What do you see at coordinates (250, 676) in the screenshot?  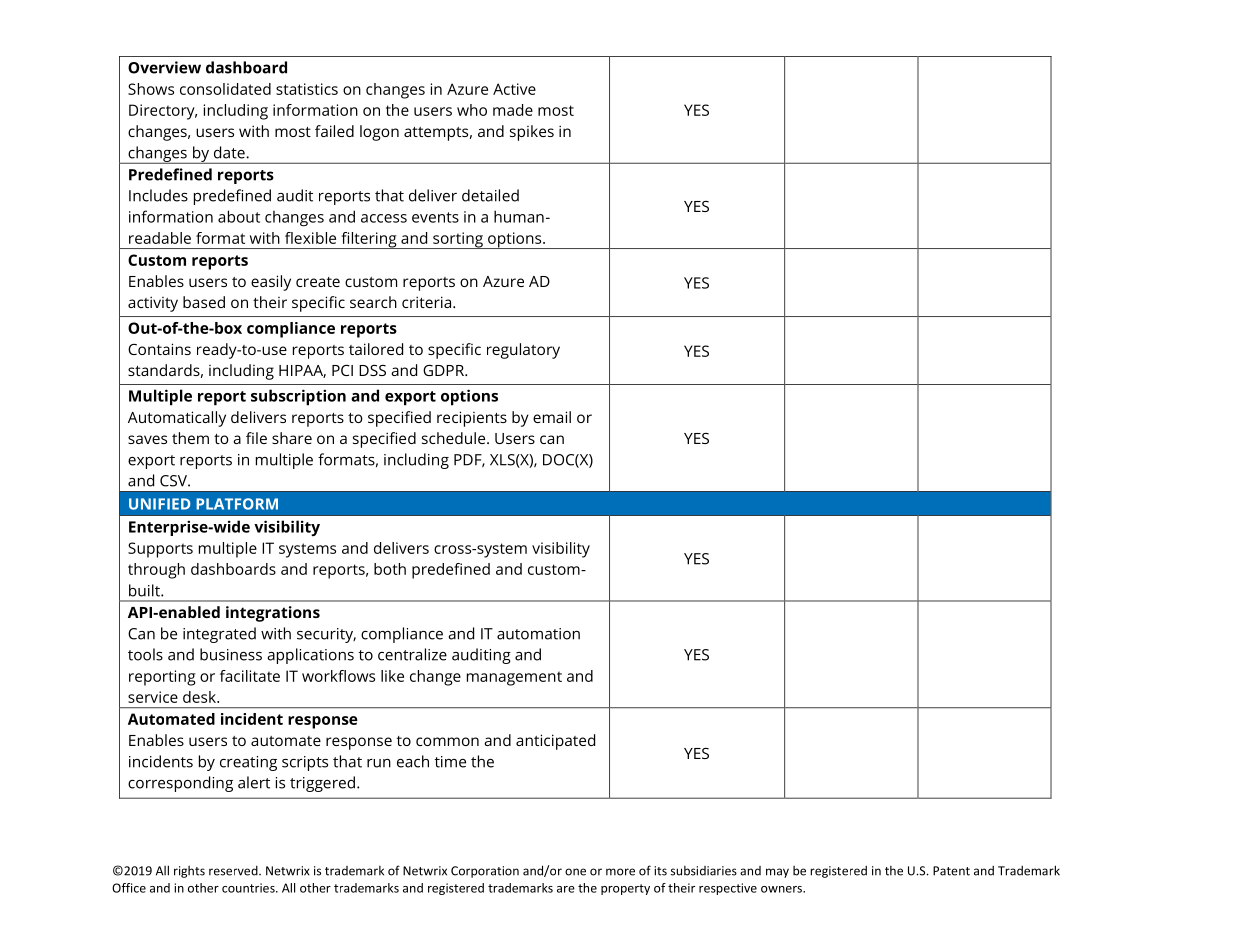 I see `facilitate` at bounding box center [250, 676].
